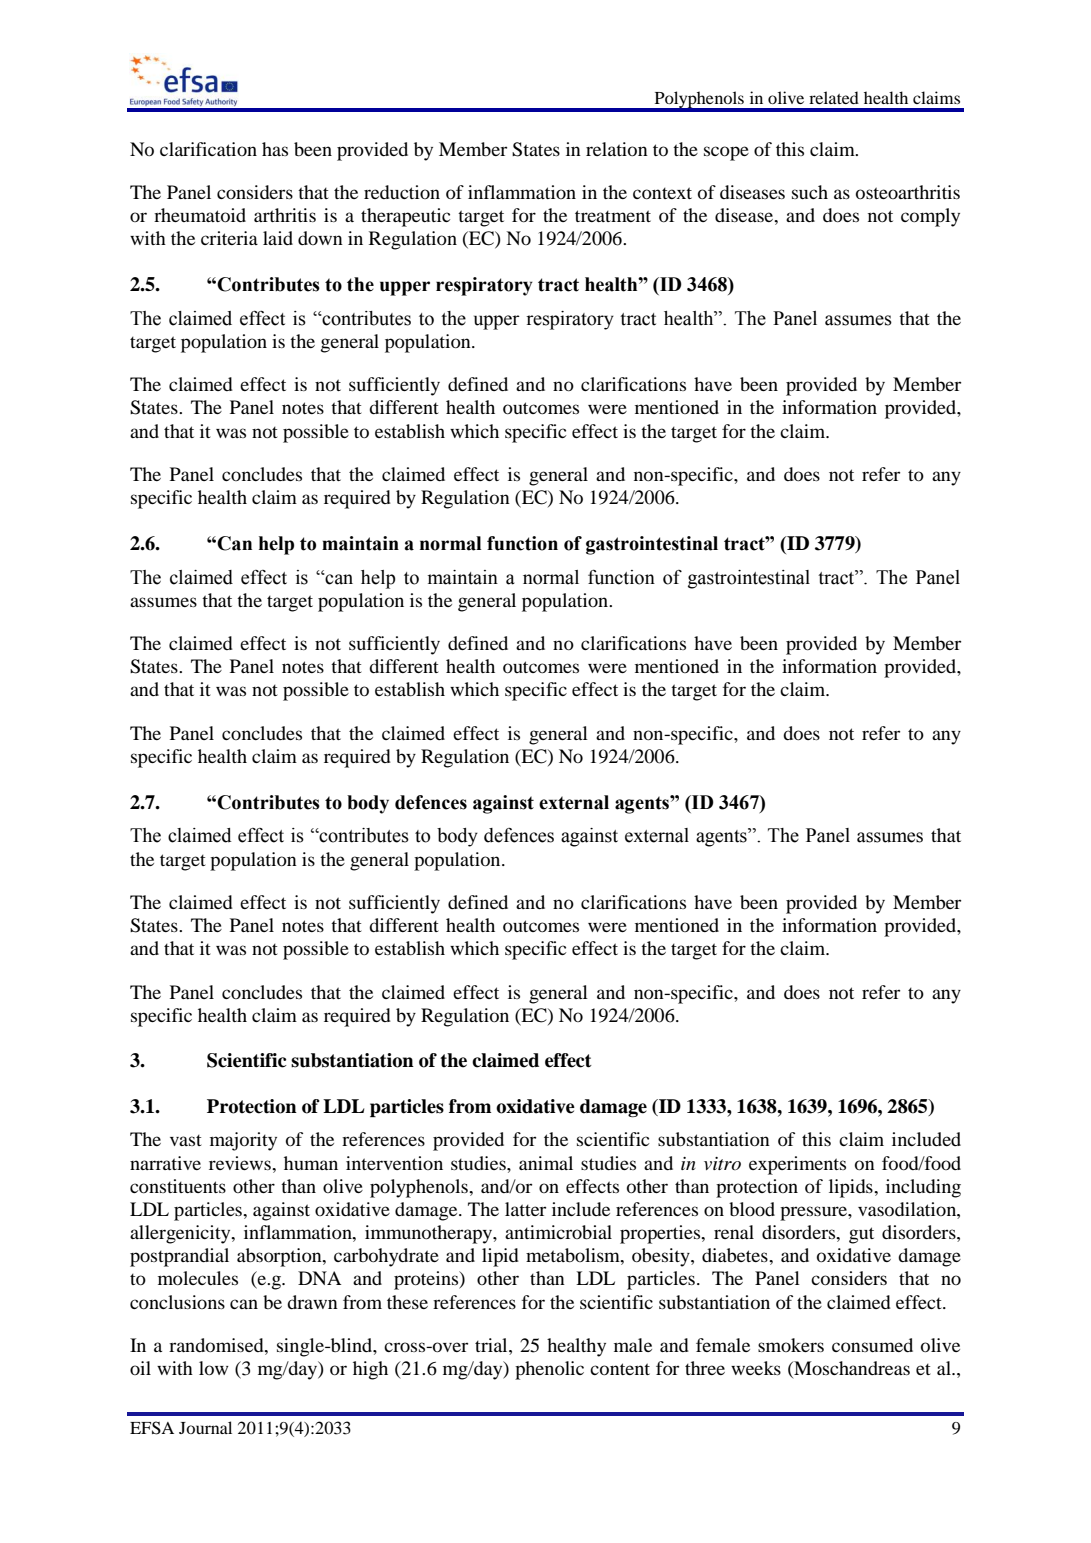 This screenshot has height=1543, width=1091. What do you see at coordinates (834, 97) in the screenshot?
I see `related` at bounding box center [834, 97].
